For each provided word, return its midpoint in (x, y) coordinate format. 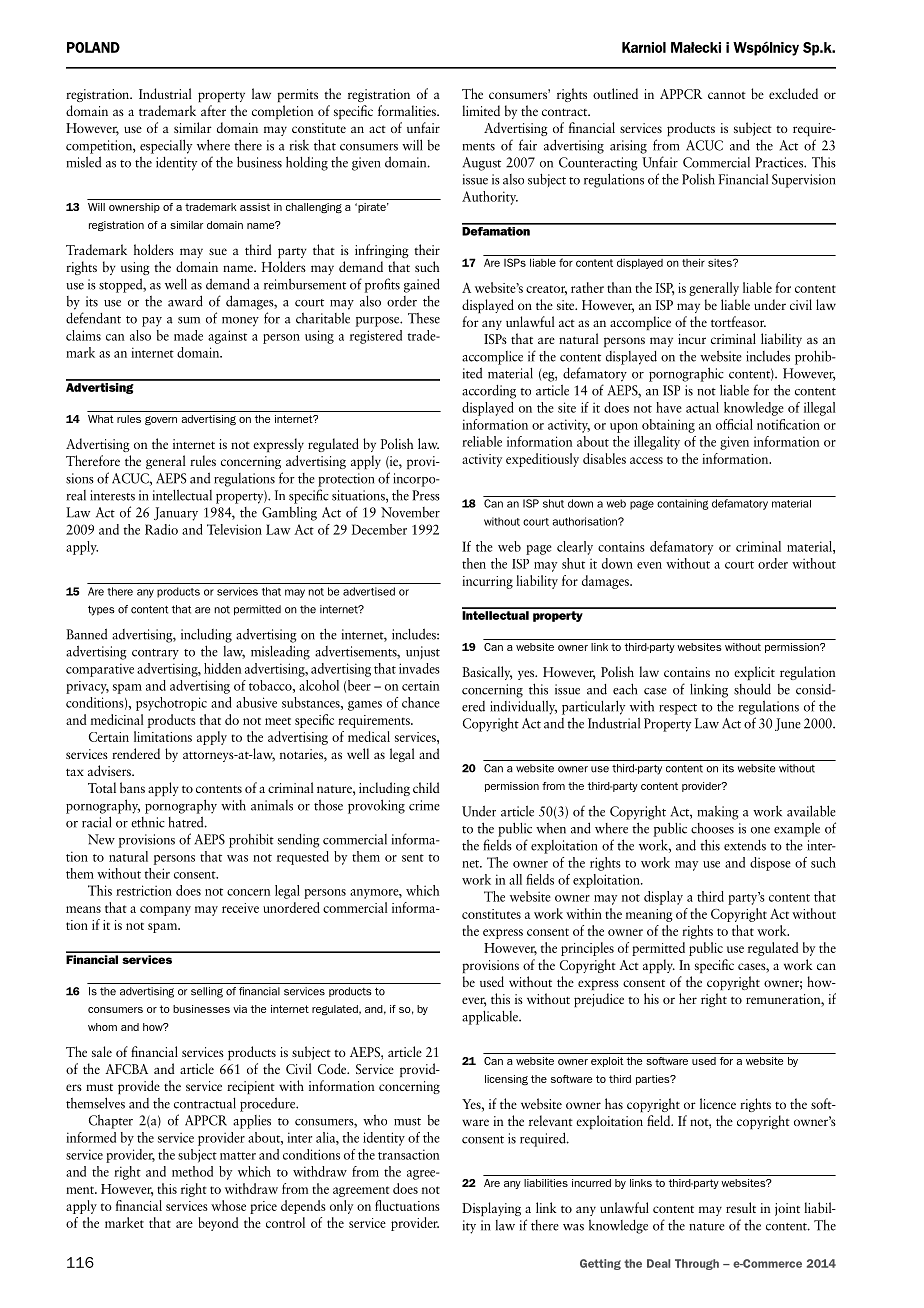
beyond (218, 1224)
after (213, 110)
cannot (727, 95)
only (341, 1207)
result (741, 1207)
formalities (408, 110)
